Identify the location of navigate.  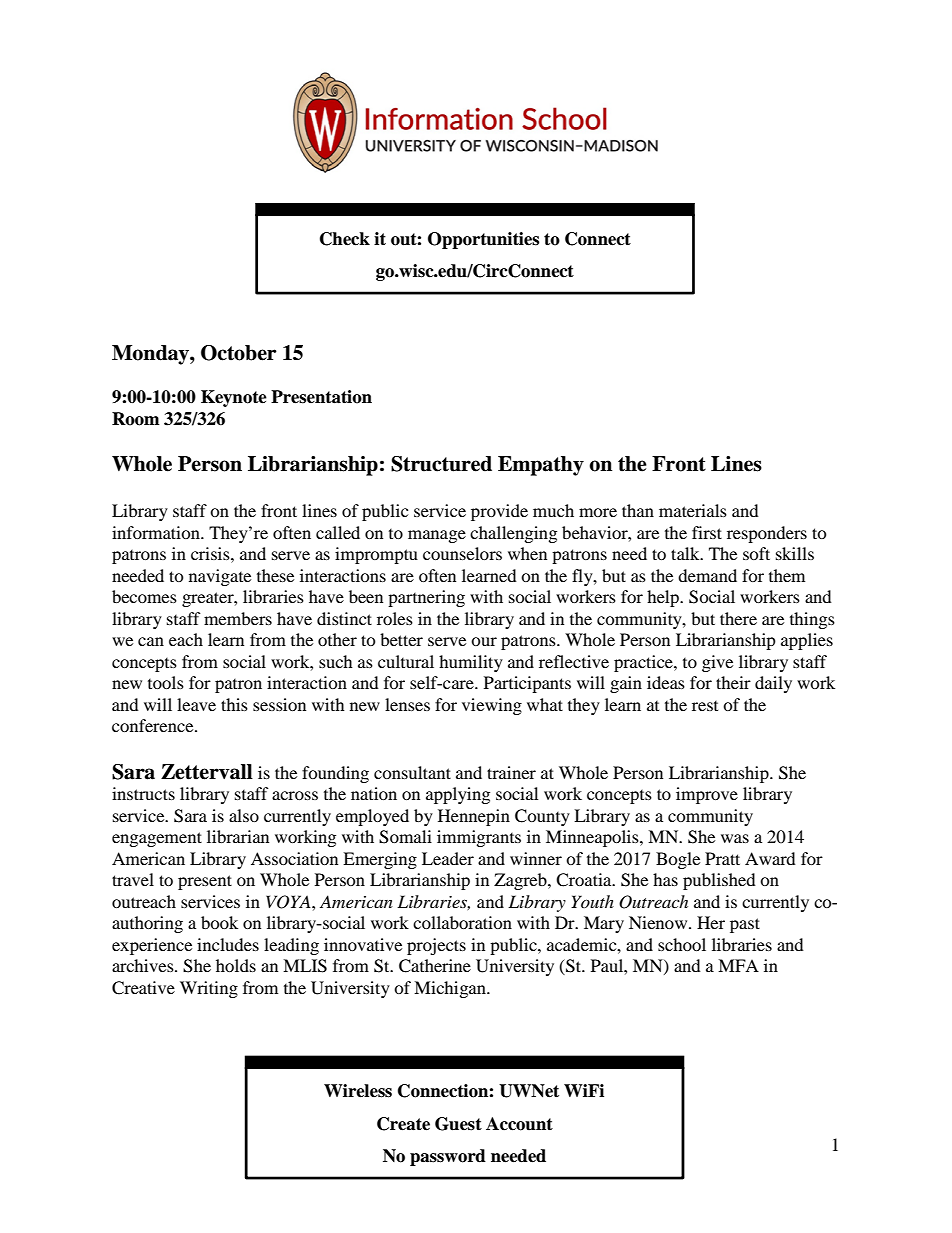
(220, 577).
